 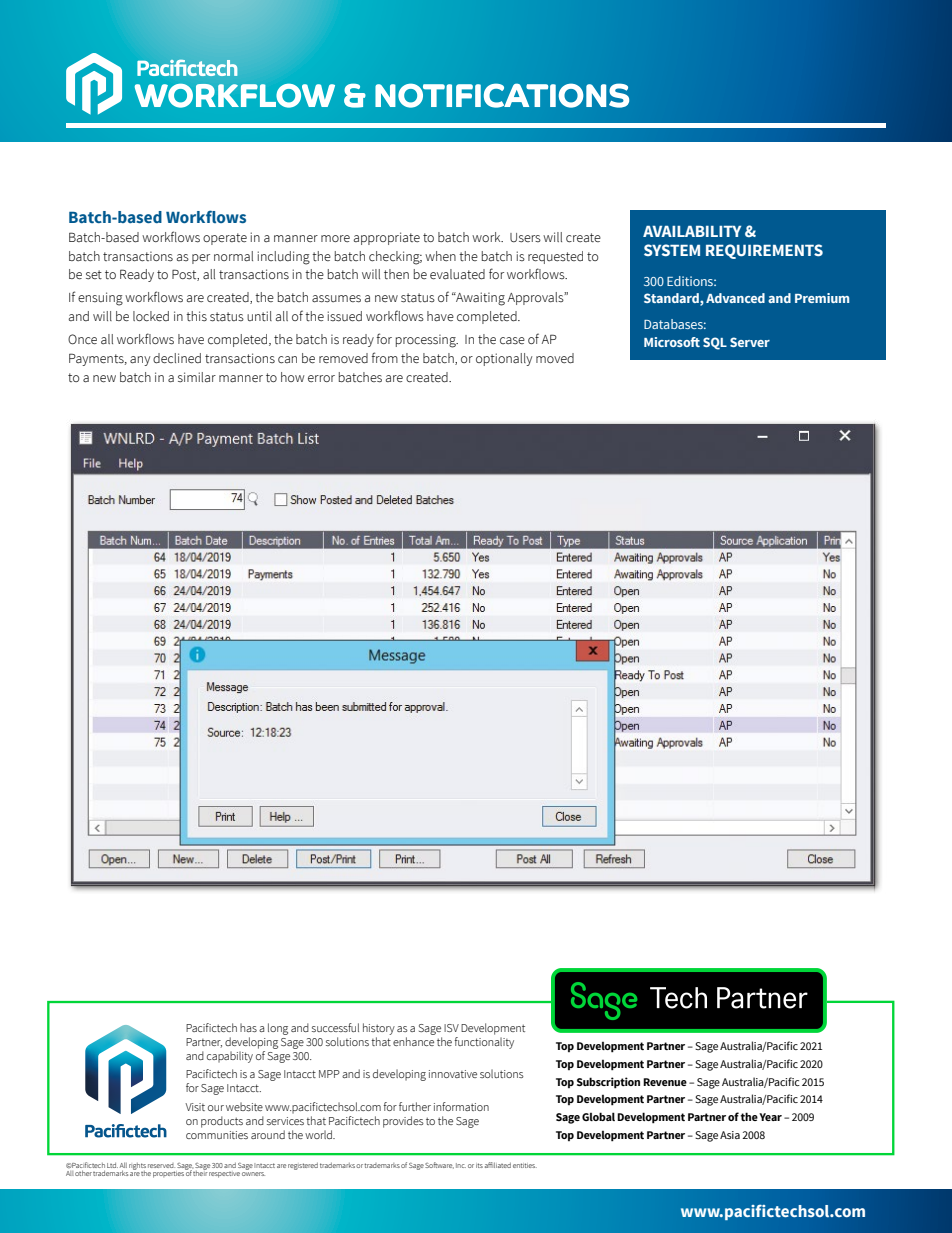 I want to click on reserved, so click(x=161, y=1165).
